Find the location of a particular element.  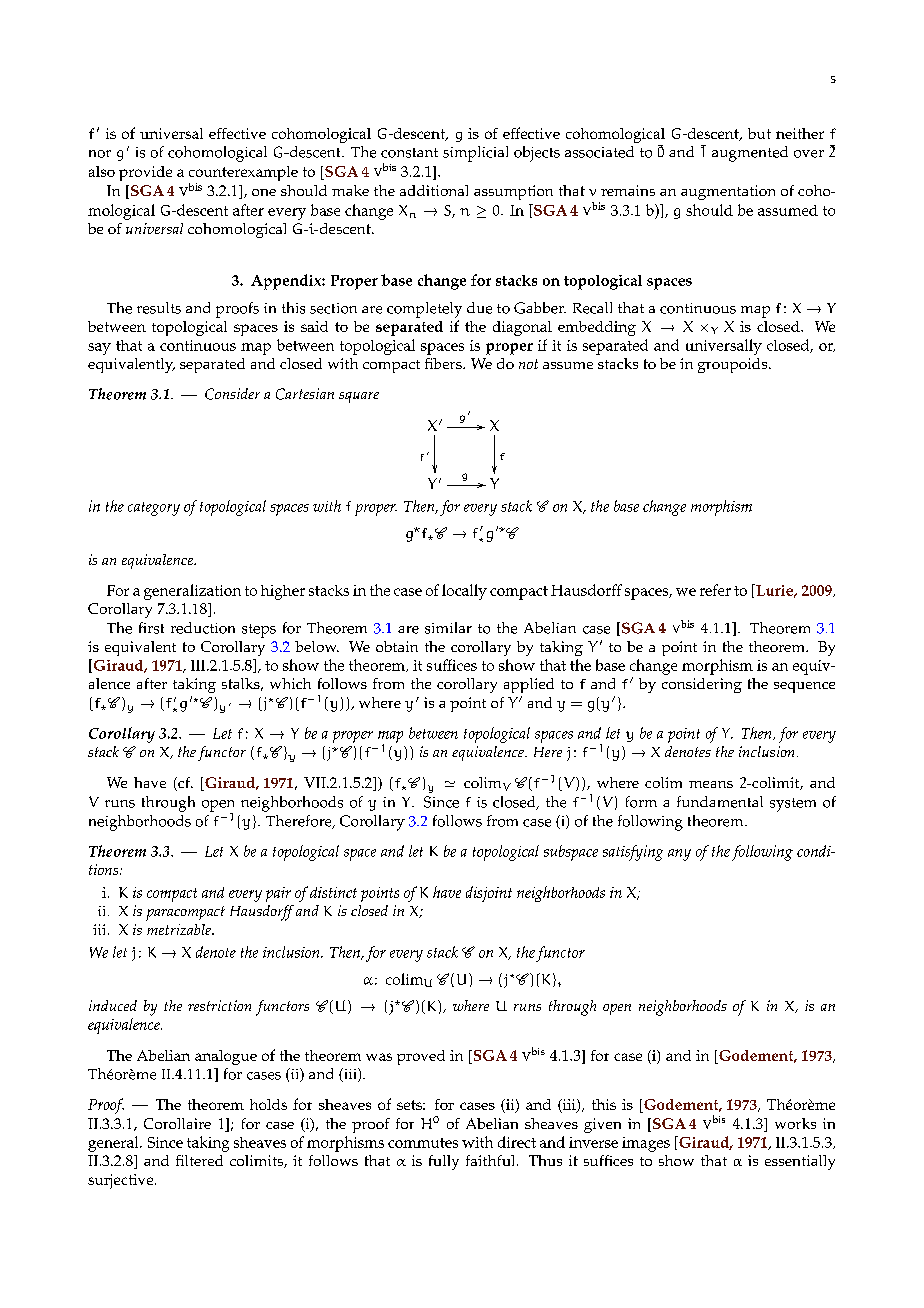

similar is located at coordinates (448, 628).
